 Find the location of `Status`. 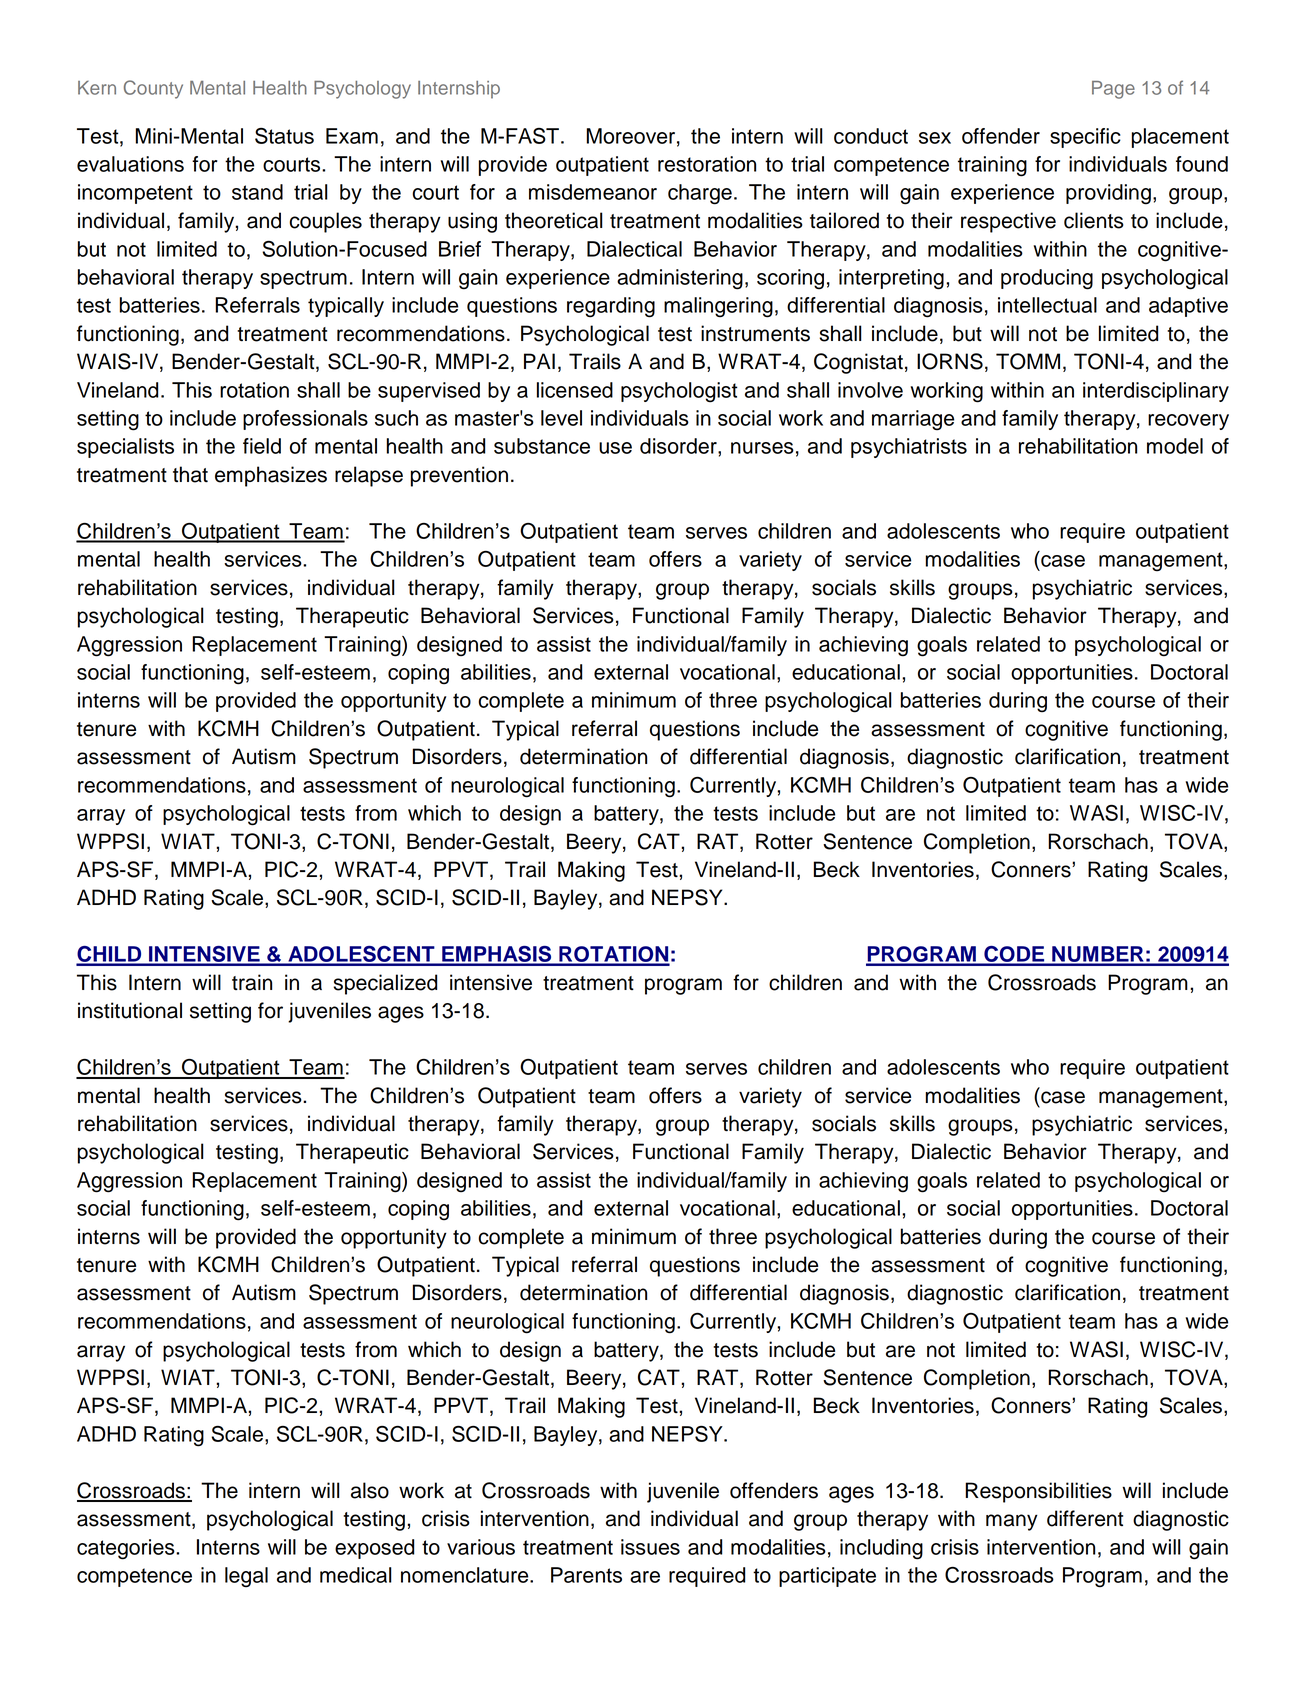

Status is located at coordinates (284, 136).
